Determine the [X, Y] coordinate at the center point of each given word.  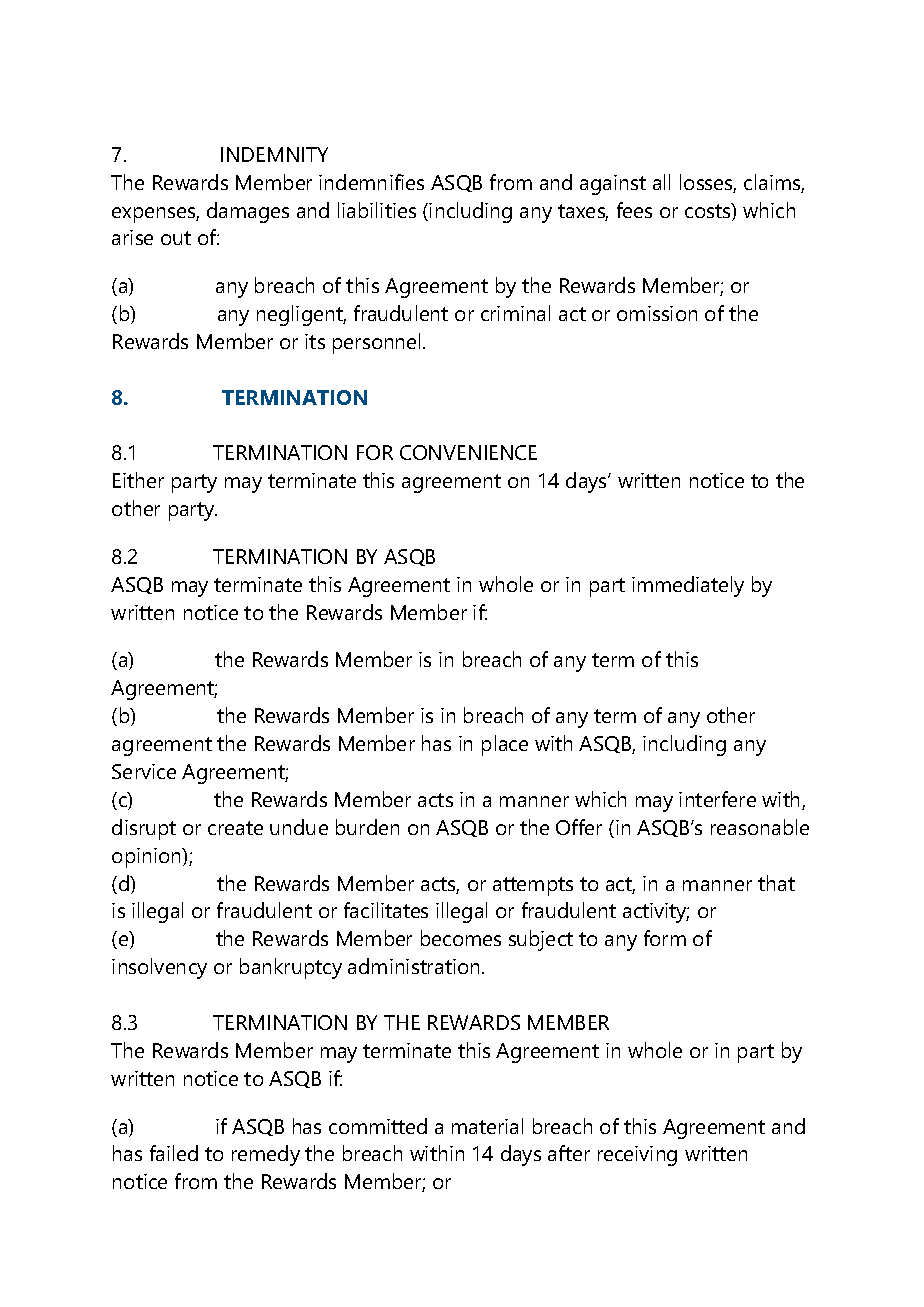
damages [248, 212]
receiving [637, 1156]
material [487, 1126]
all [661, 182]
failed [174, 1153]
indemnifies [371, 182]
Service [144, 771]
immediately [688, 586]
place [505, 745]
